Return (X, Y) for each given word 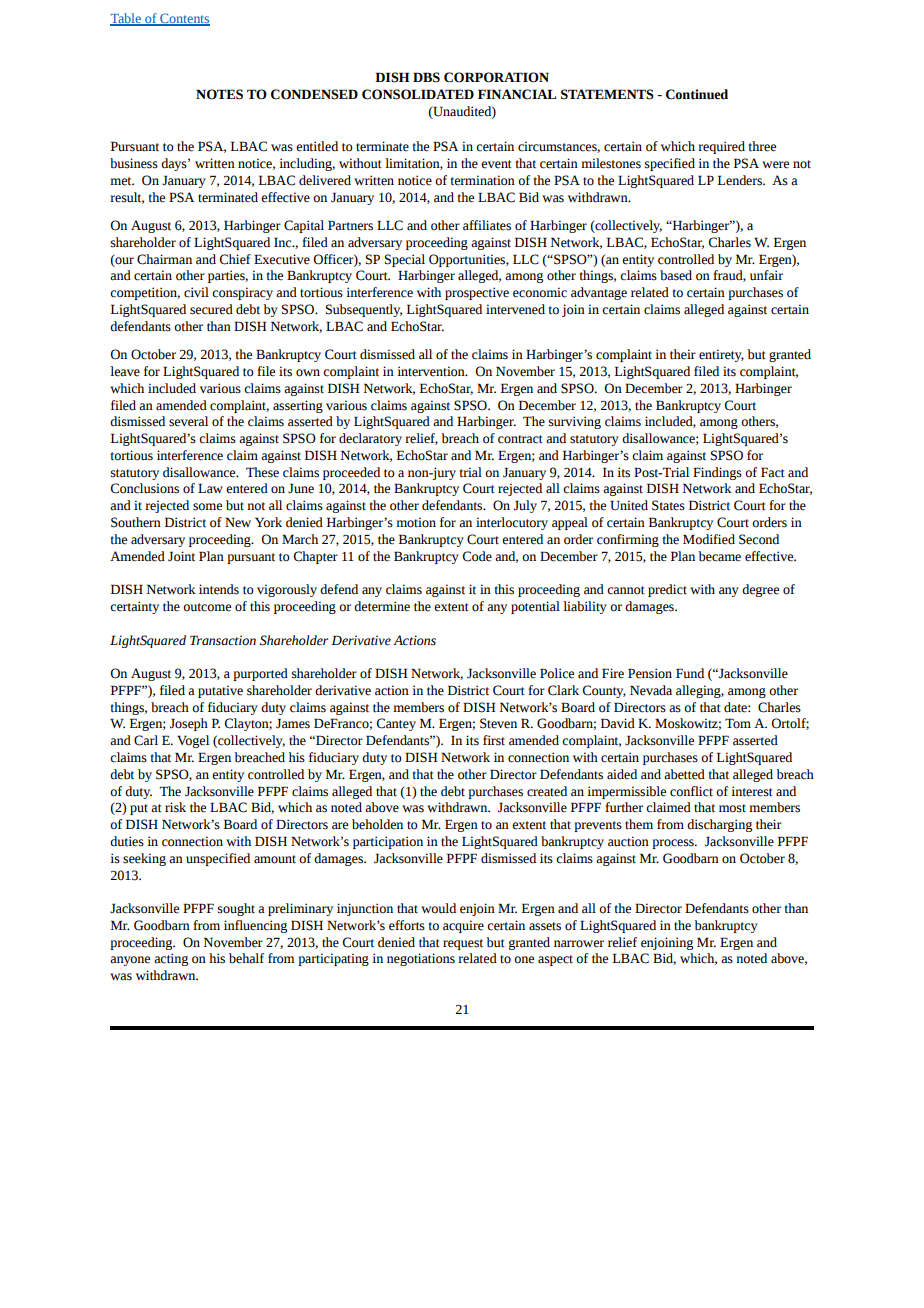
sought (236, 909)
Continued (697, 94)
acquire (463, 926)
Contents (184, 19)
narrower (579, 944)
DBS (426, 77)
